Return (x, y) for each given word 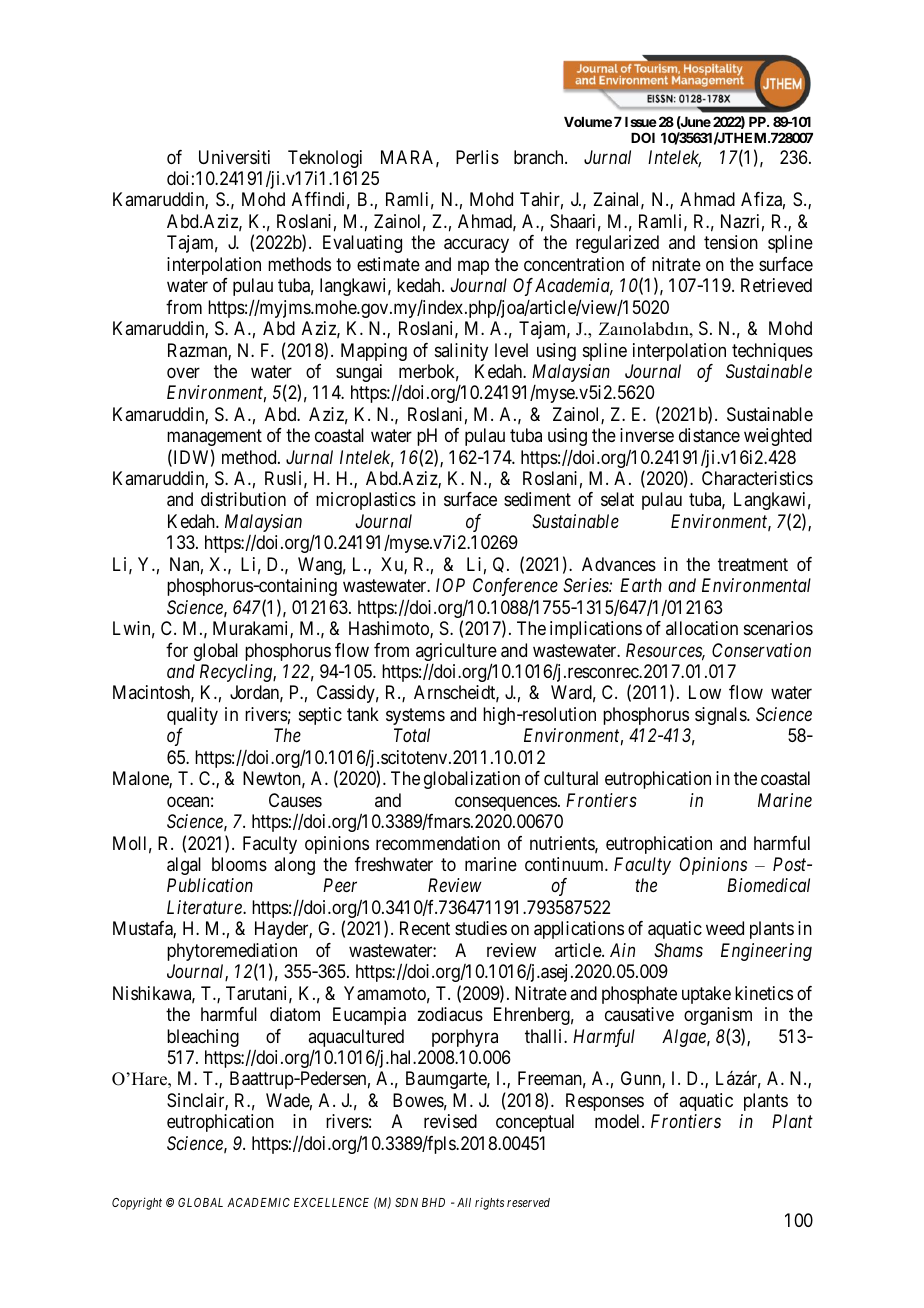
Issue (641, 122)
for (177, 650)
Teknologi (325, 159)
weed (725, 928)
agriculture (456, 653)
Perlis (477, 157)
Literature (205, 907)
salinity (461, 352)
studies (481, 928)
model (619, 1121)
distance (709, 435)
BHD (433, 1202)
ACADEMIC (258, 1202)
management (214, 437)
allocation (702, 628)
